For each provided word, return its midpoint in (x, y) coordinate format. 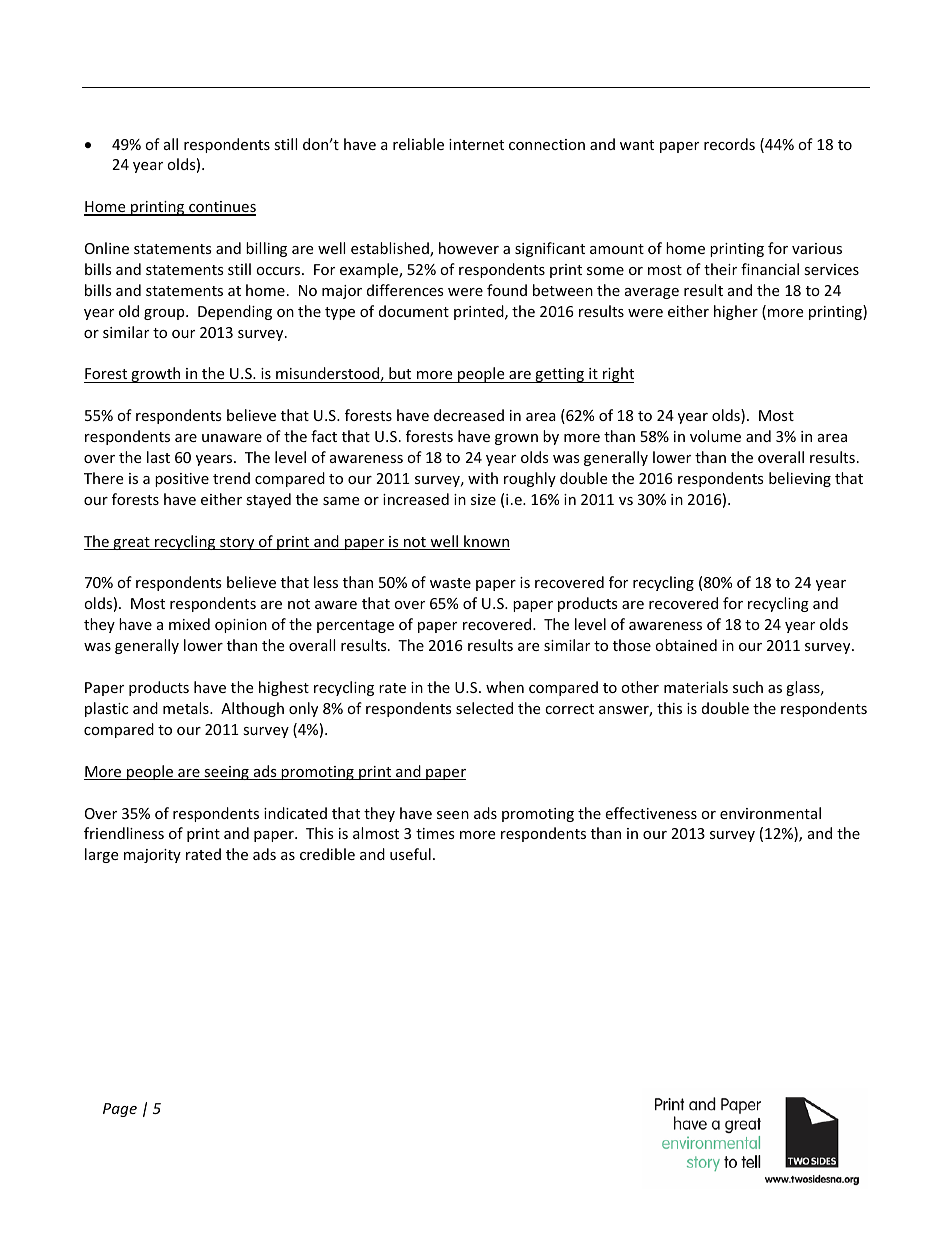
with (483, 478)
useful (410, 854)
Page (120, 1110)
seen (453, 815)
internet (476, 144)
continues (221, 208)
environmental (770, 813)
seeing (226, 773)
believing (800, 479)
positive (182, 480)
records (729, 144)
